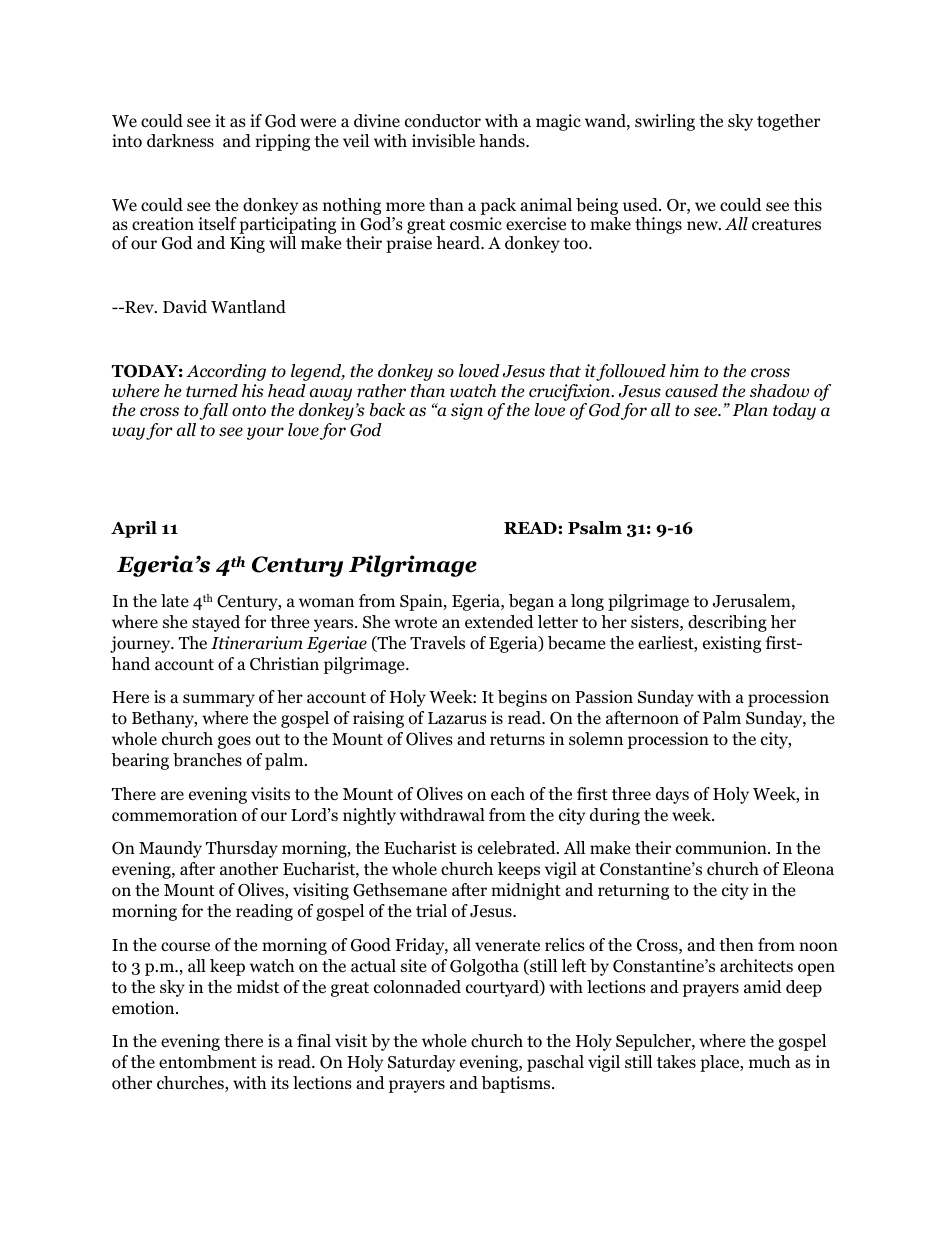 This screenshot has height=1233, width=952. Describe the element at coordinates (144, 1008) in the screenshot. I see `emotion` at that location.
